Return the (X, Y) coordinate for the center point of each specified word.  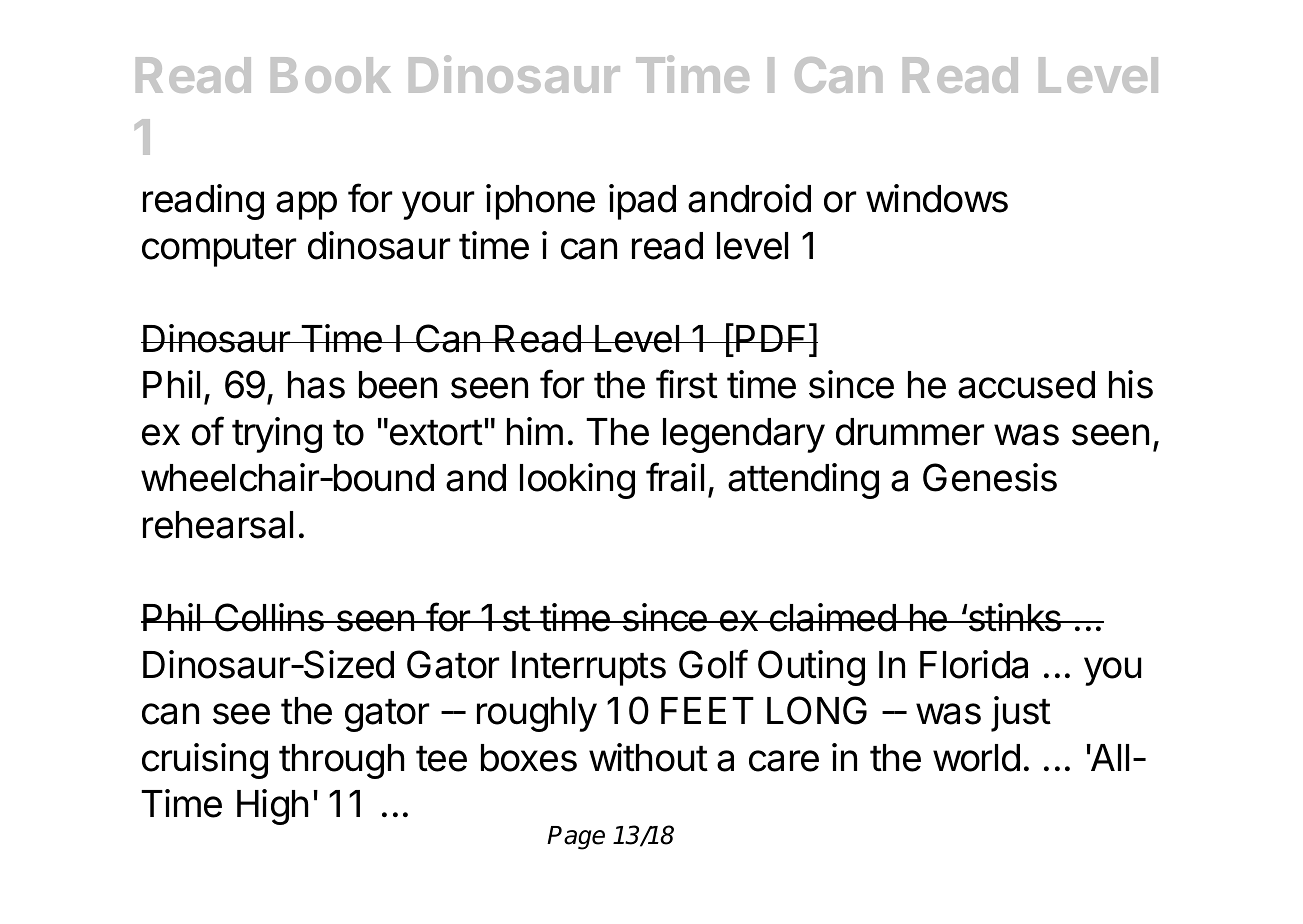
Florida (974, 664)
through (341, 761)
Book (331, 75)
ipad (642, 202)
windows (937, 198)
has (316, 385)
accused (1026, 385)
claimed (832, 617)
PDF (771, 338)
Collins (269, 617)
